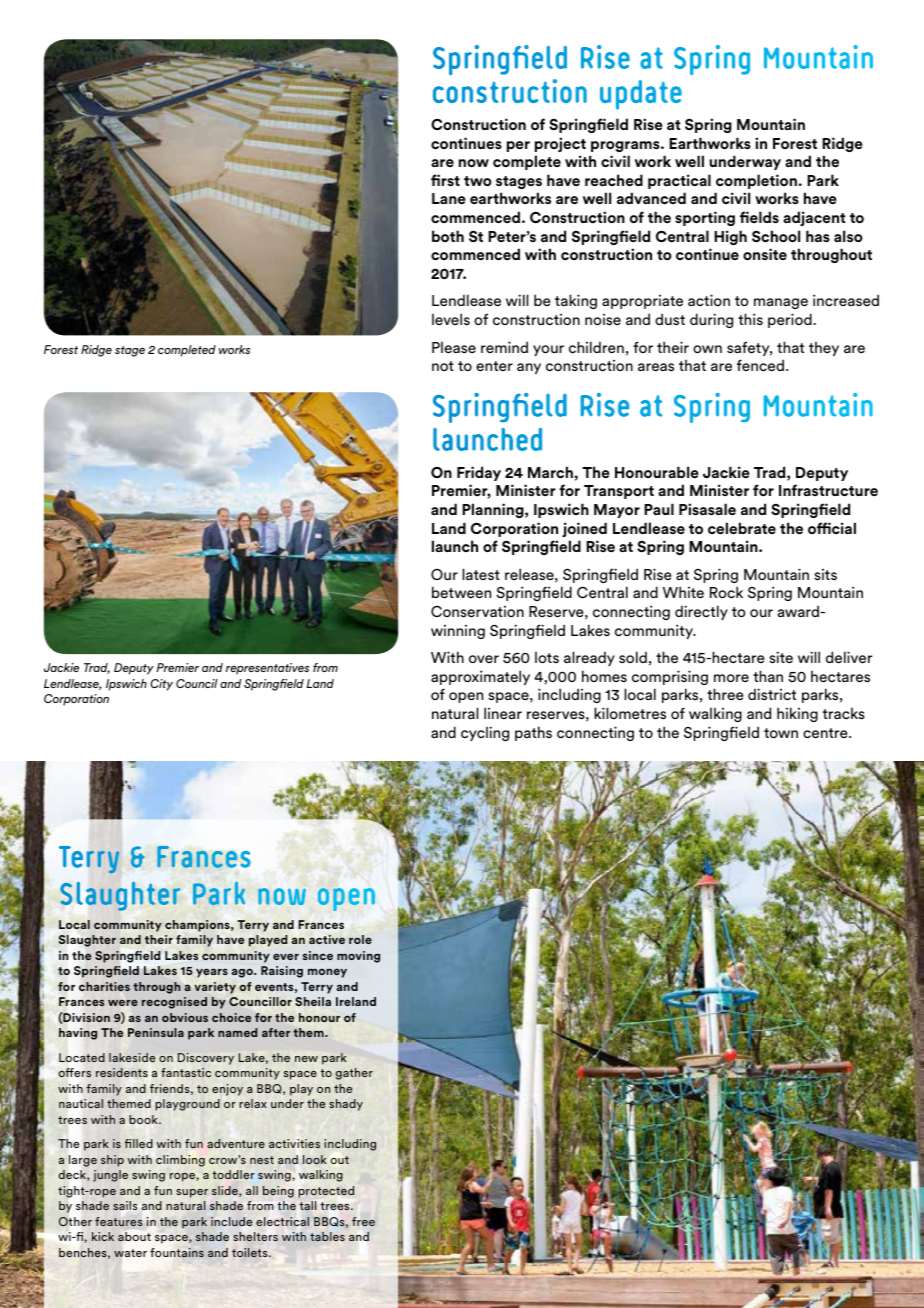  What do you see at coordinates (161, 685) in the page?
I see `City` at bounding box center [161, 685].
